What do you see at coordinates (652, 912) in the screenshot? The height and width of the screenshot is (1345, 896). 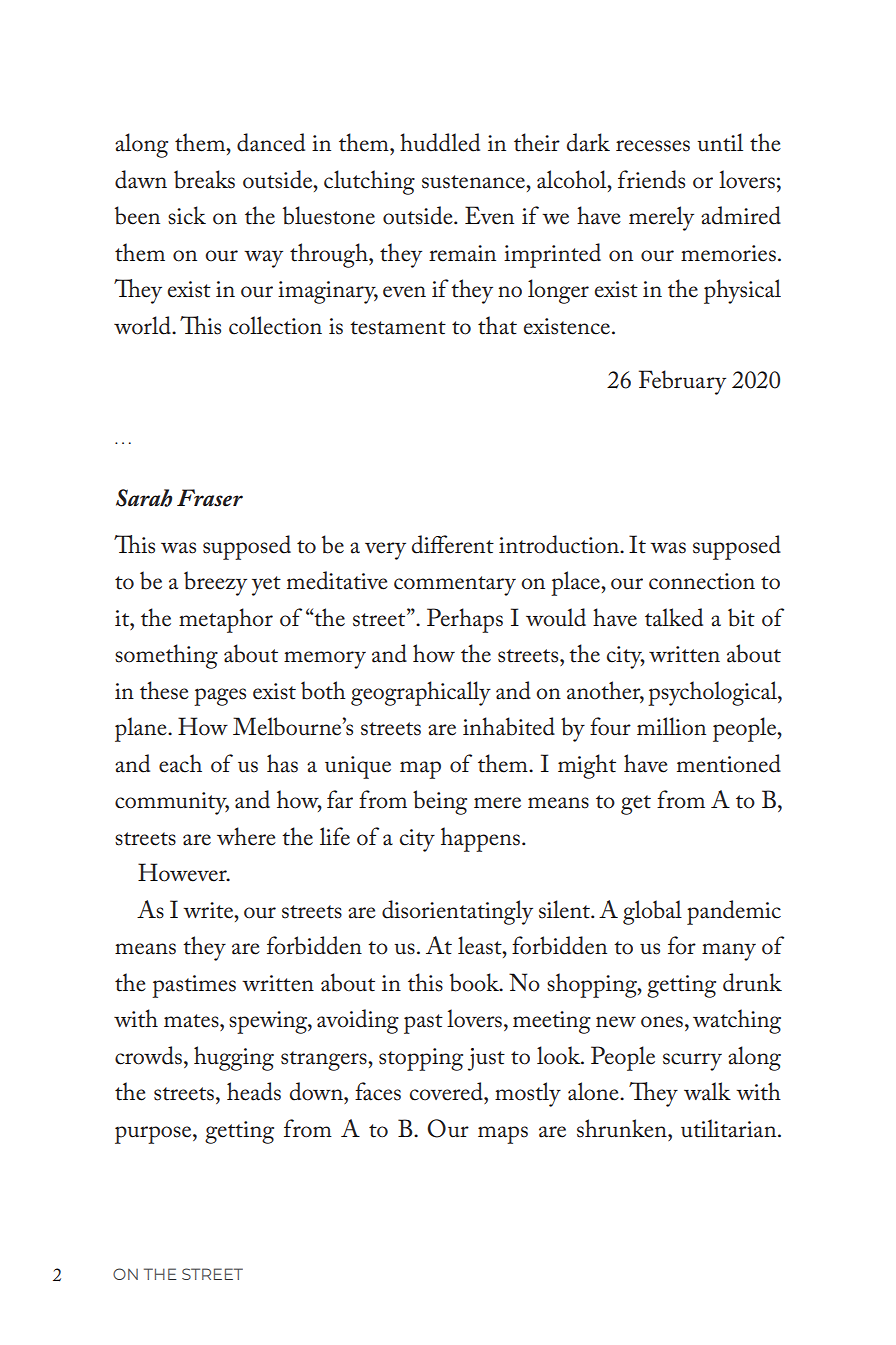 I see `global` at bounding box center [652, 912].
